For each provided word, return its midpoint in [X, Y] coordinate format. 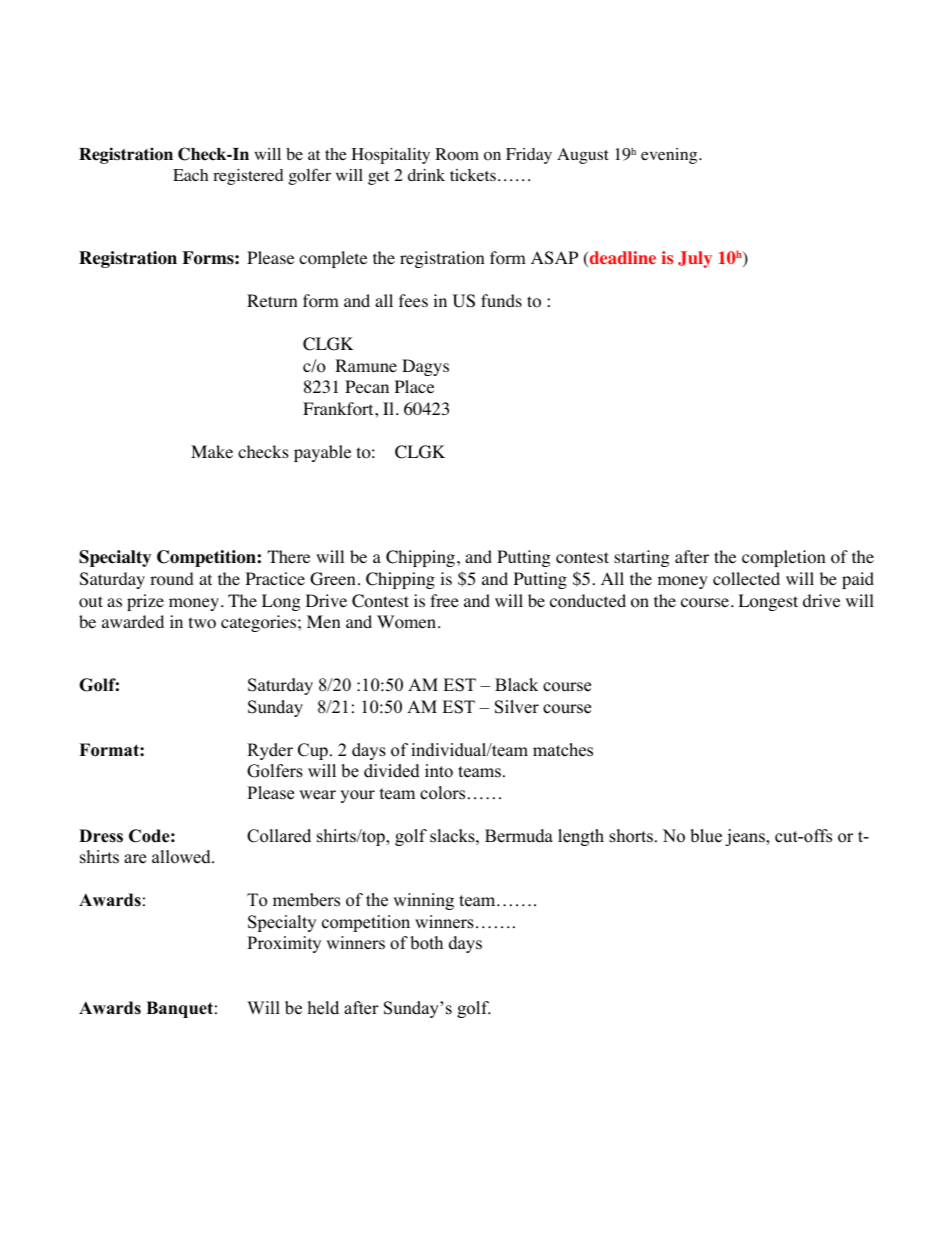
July [695, 259]
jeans [746, 837]
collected [746, 579]
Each [190, 175]
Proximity [284, 944]
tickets [473, 175]
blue [706, 836]
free [444, 600]
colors [442, 793]
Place [414, 386]
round [172, 579]
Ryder [270, 751]
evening [670, 156]
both [426, 943]
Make [212, 451]
